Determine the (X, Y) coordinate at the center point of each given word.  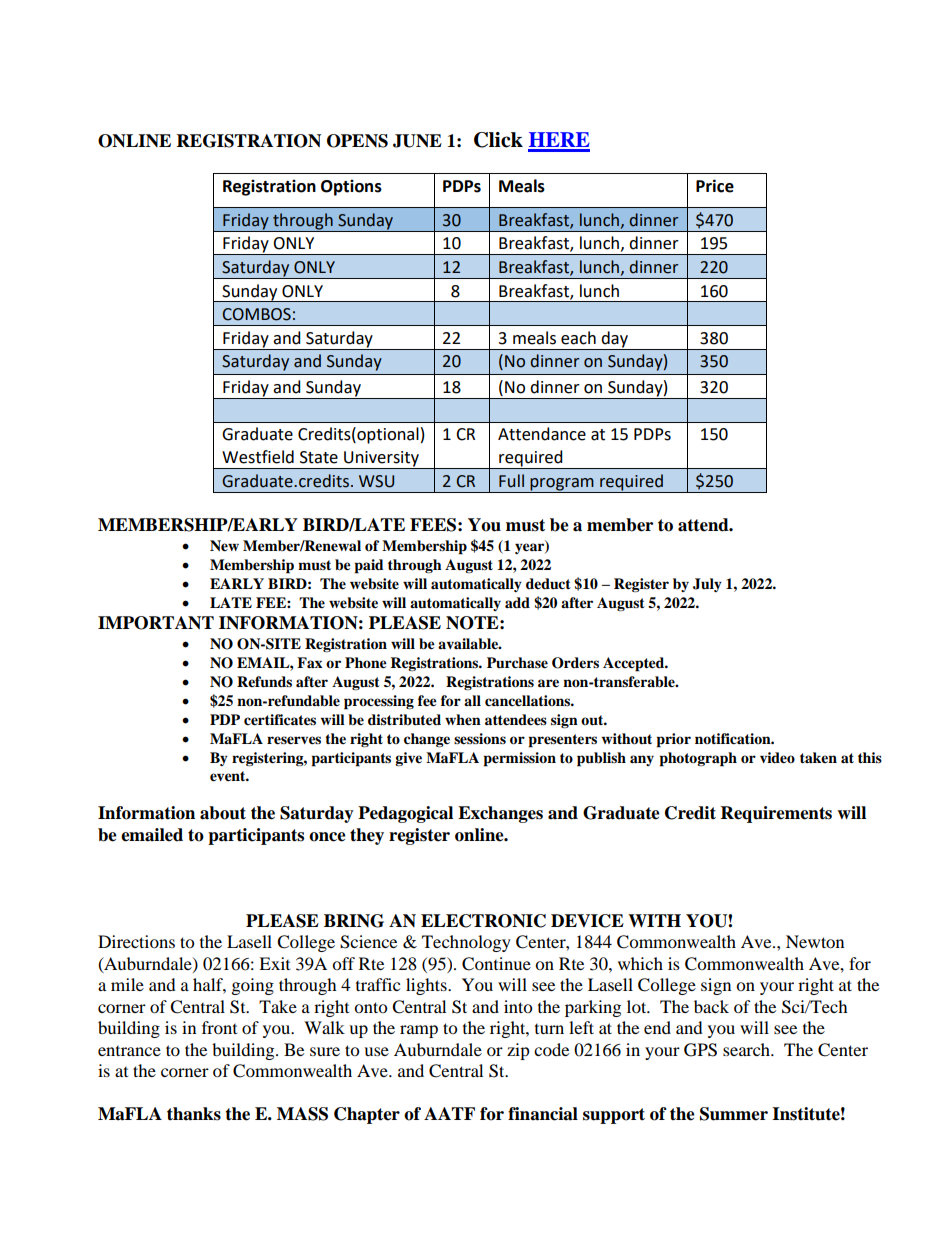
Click (498, 140)
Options (351, 187)
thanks (194, 1114)
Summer (734, 1114)
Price (715, 186)
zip (518, 1051)
